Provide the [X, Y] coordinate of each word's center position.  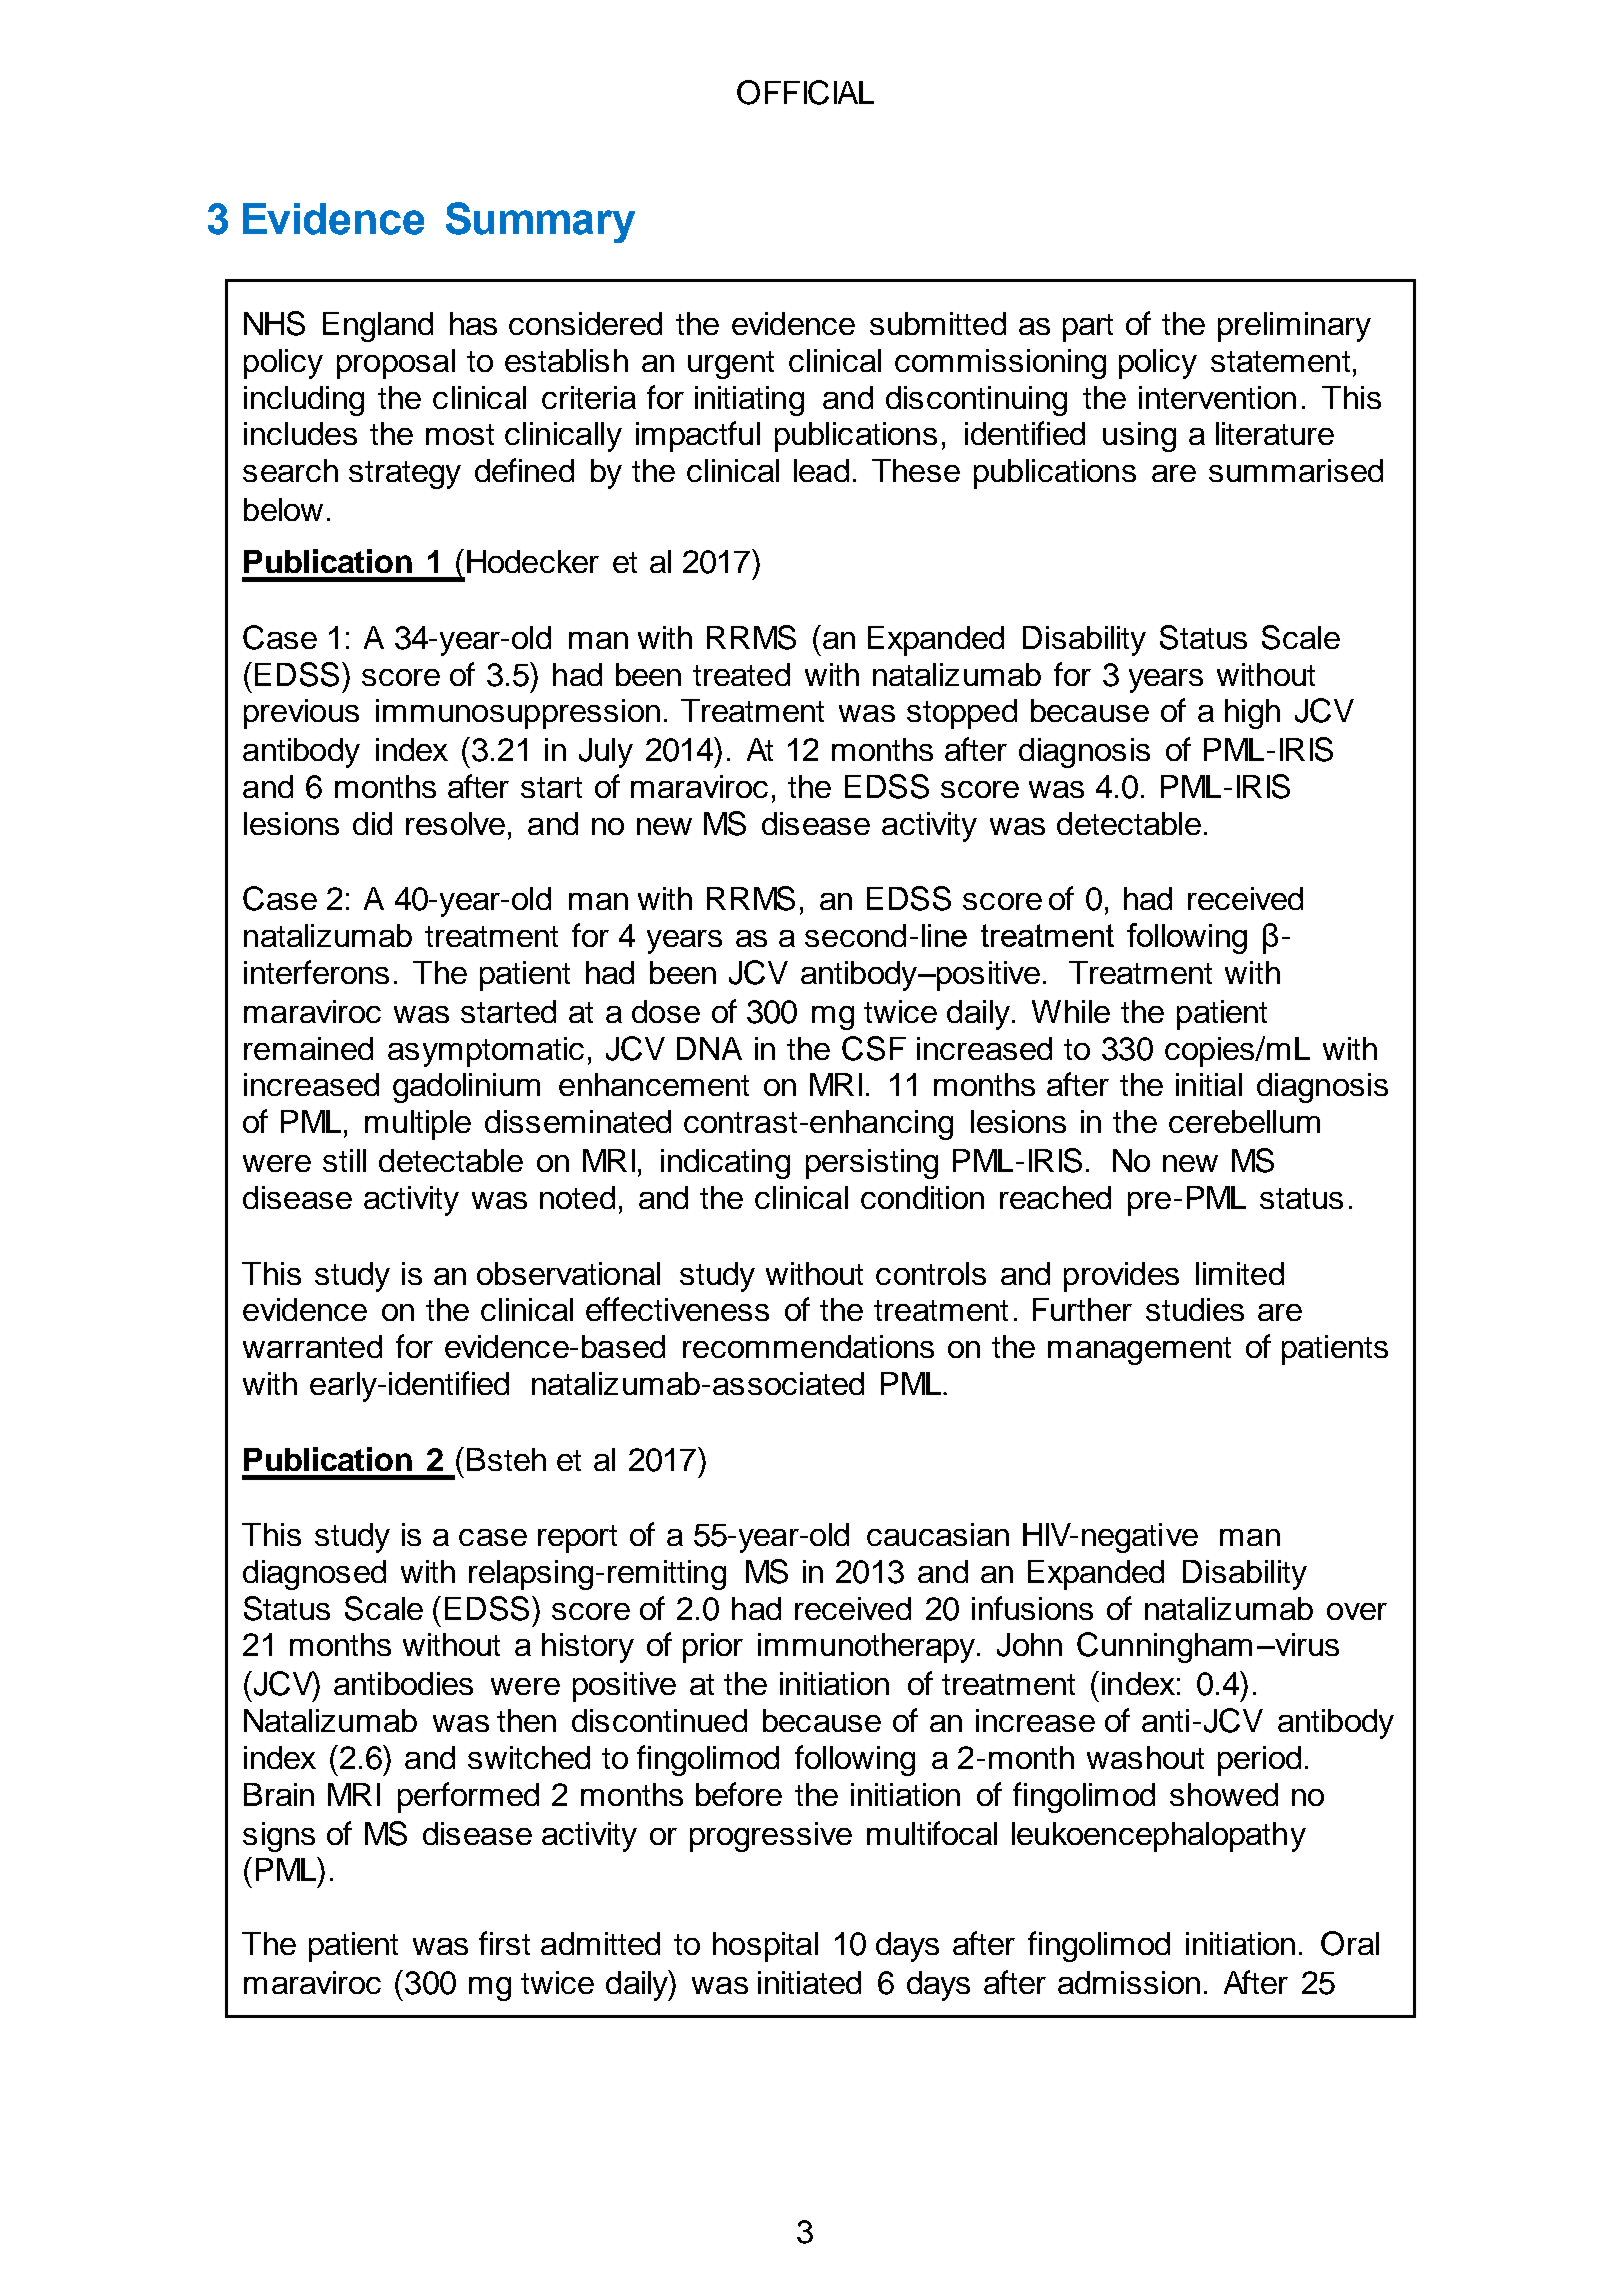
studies [1195, 1309]
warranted [312, 1346]
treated [741, 674]
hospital [765, 1947]
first [504, 1943]
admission [1129, 1982]
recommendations [808, 1346]
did [372, 823]
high [1252, 714]
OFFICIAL [805, 92]
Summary [540, 222]
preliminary [1294, 327]
